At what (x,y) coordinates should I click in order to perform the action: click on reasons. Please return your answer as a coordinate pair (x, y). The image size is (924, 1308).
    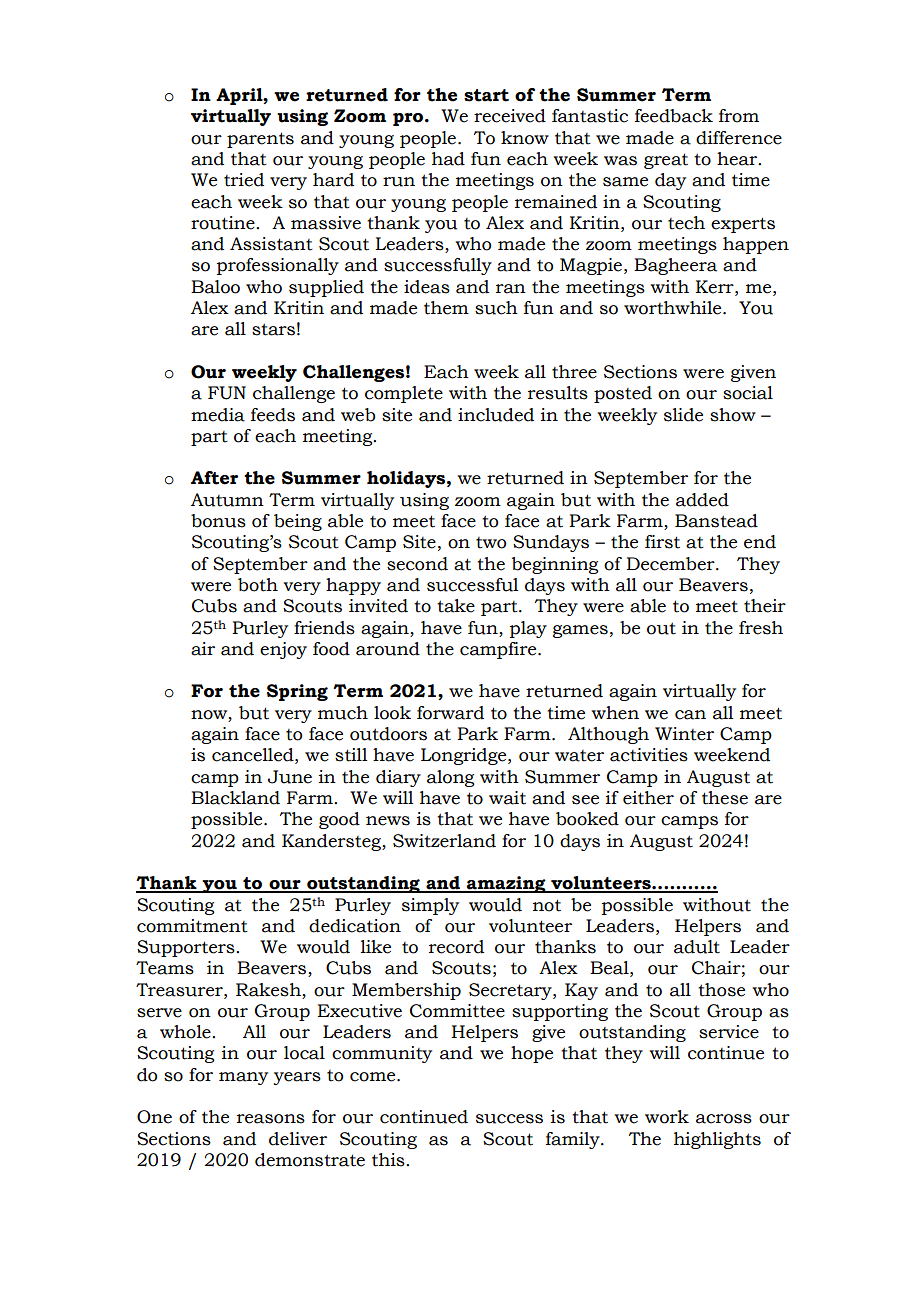
    Looking at the image, I should click on (271, 1119).
